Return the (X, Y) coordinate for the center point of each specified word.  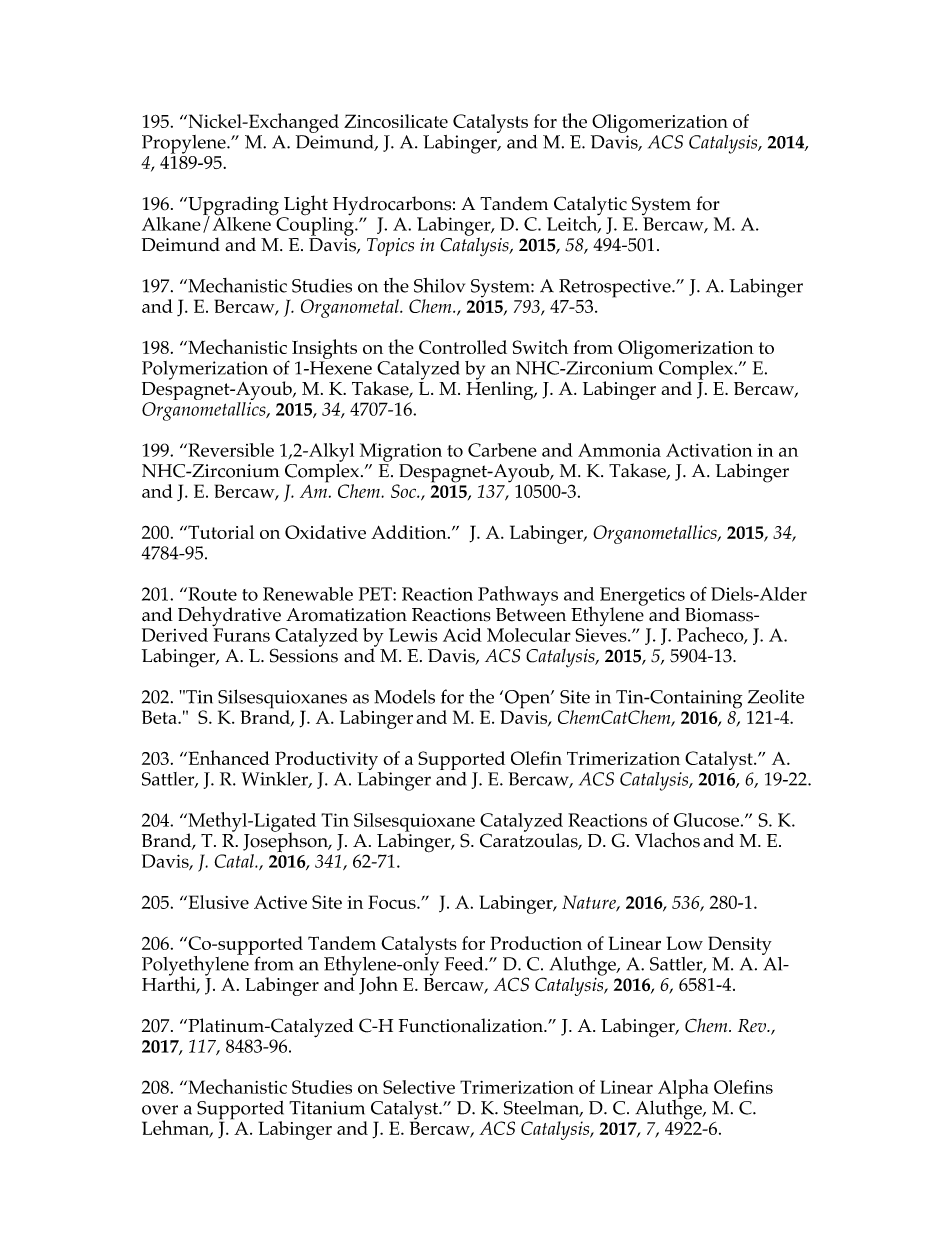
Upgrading (232, 207)
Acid (462, 635)
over (160, 1110)
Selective (419, 1087)
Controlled (463, 347)
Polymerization (205, 370)
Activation (709, 450)
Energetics (642, 597)
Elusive (217, 902)
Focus (393, 902)
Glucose (706, 820)
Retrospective (616, 289)
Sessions (304, 654)
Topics (390, 247)
